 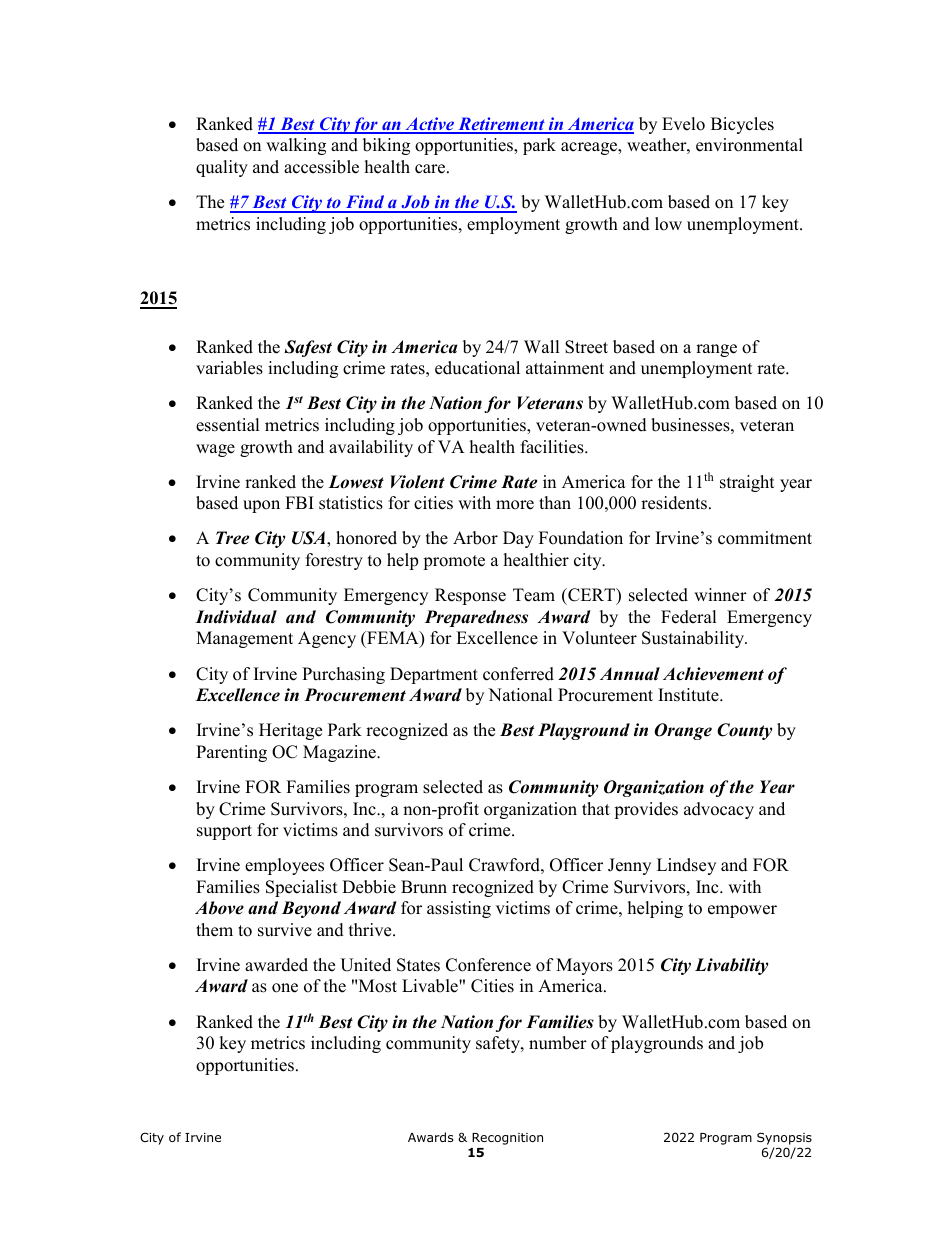 What do you see at coordinates (784, 1138) in the document?
I see `Synopsis` at bounding box center [784, 1138].
